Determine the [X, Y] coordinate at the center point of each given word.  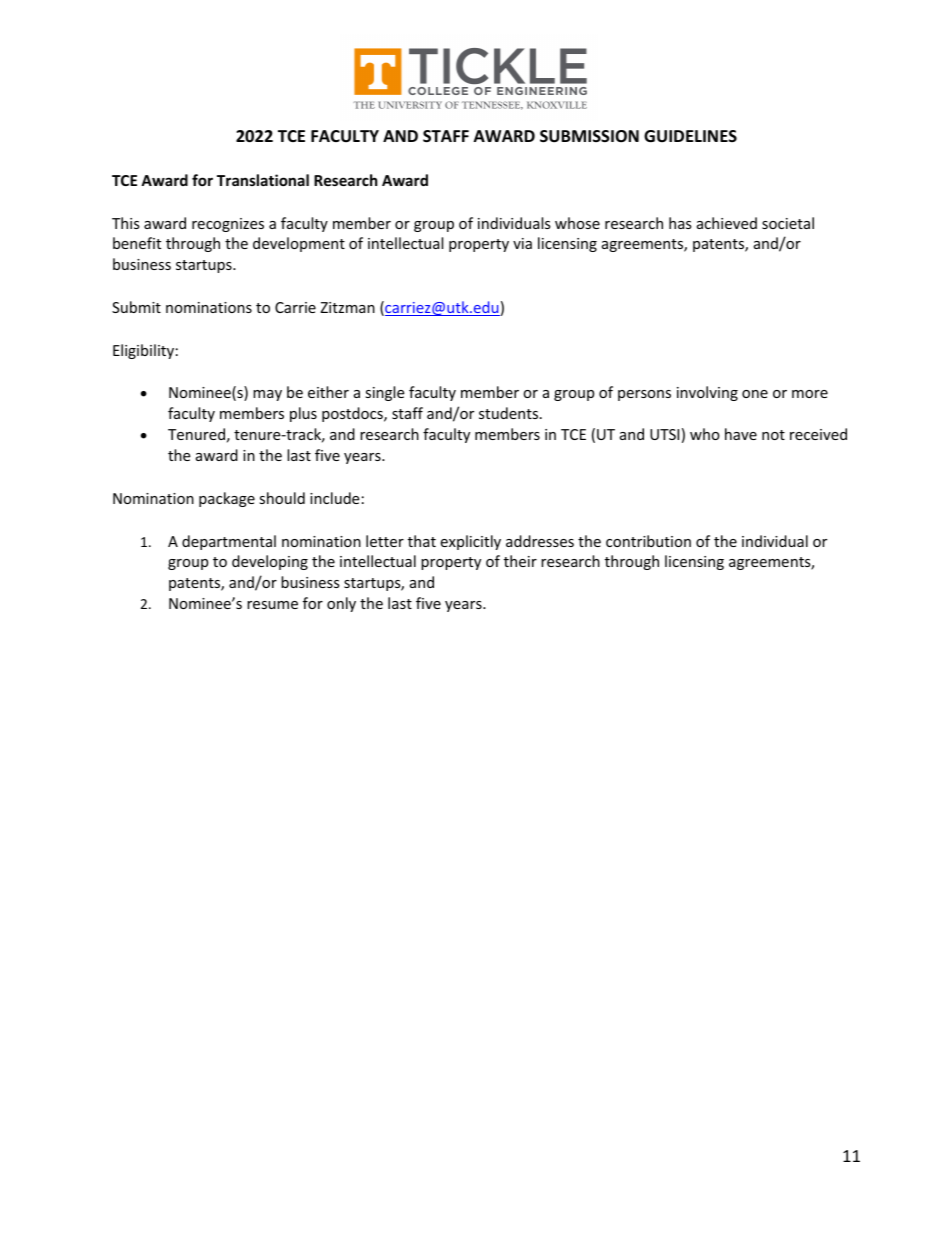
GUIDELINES [690, 136]
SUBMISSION [589, 136]
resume [272, 605]
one [755, 394]
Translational [263, 180]
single [384, 393]
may [267, 395]
